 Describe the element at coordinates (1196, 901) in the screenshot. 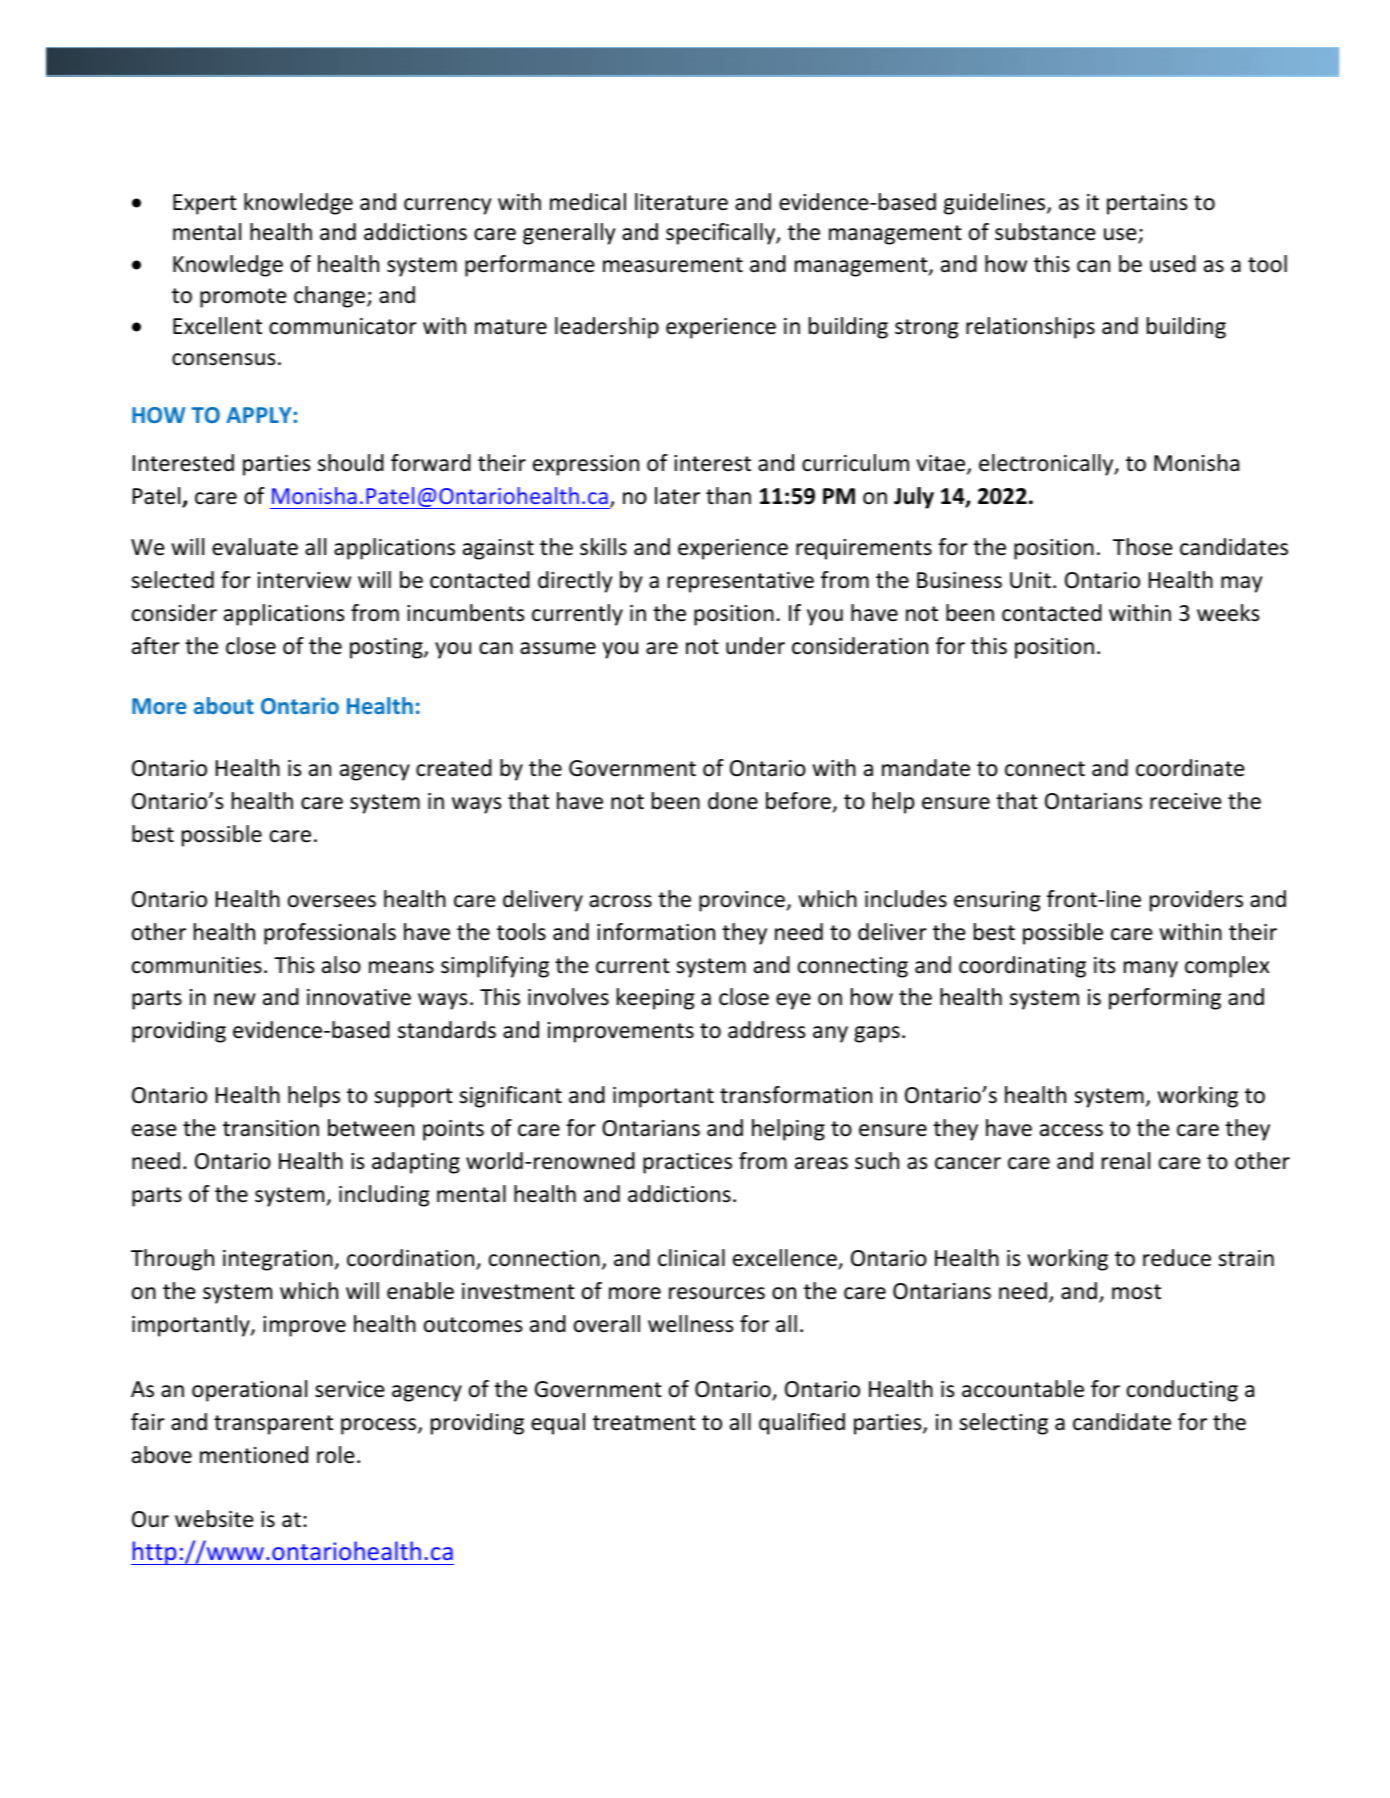

I see `providers` at that location.
